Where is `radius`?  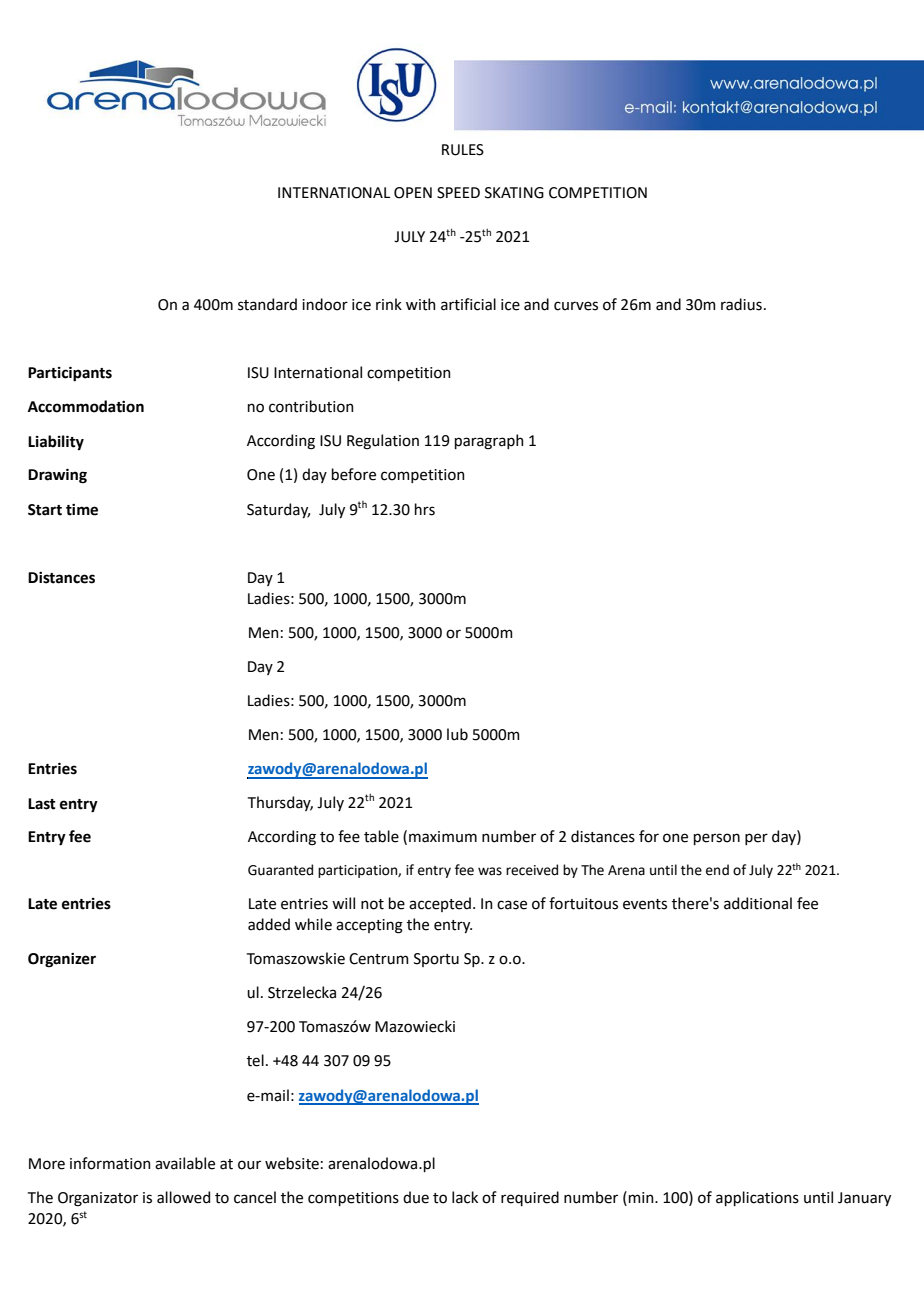
radius is located at coordinates (741, 304).
